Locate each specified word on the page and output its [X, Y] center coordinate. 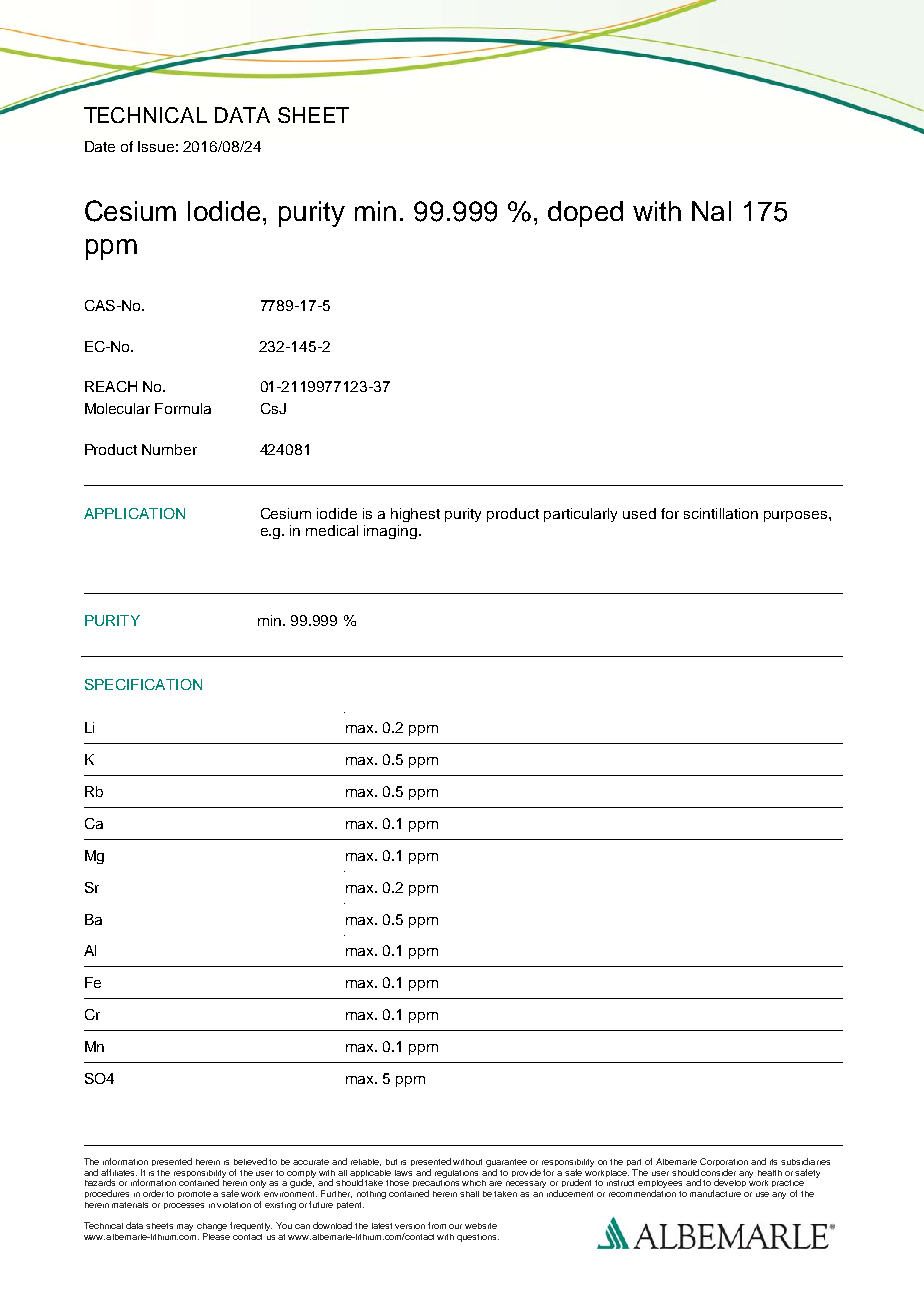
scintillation [721, 513]
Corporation [724, 1162]
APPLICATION [134, 513]
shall [469, 1194]
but [391, 1162]
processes [184, 1206]
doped [585, 214]
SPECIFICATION [143, 684]
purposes [795, 516]
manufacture [715, 1193]
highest [415, 515]
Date [100, 146]
